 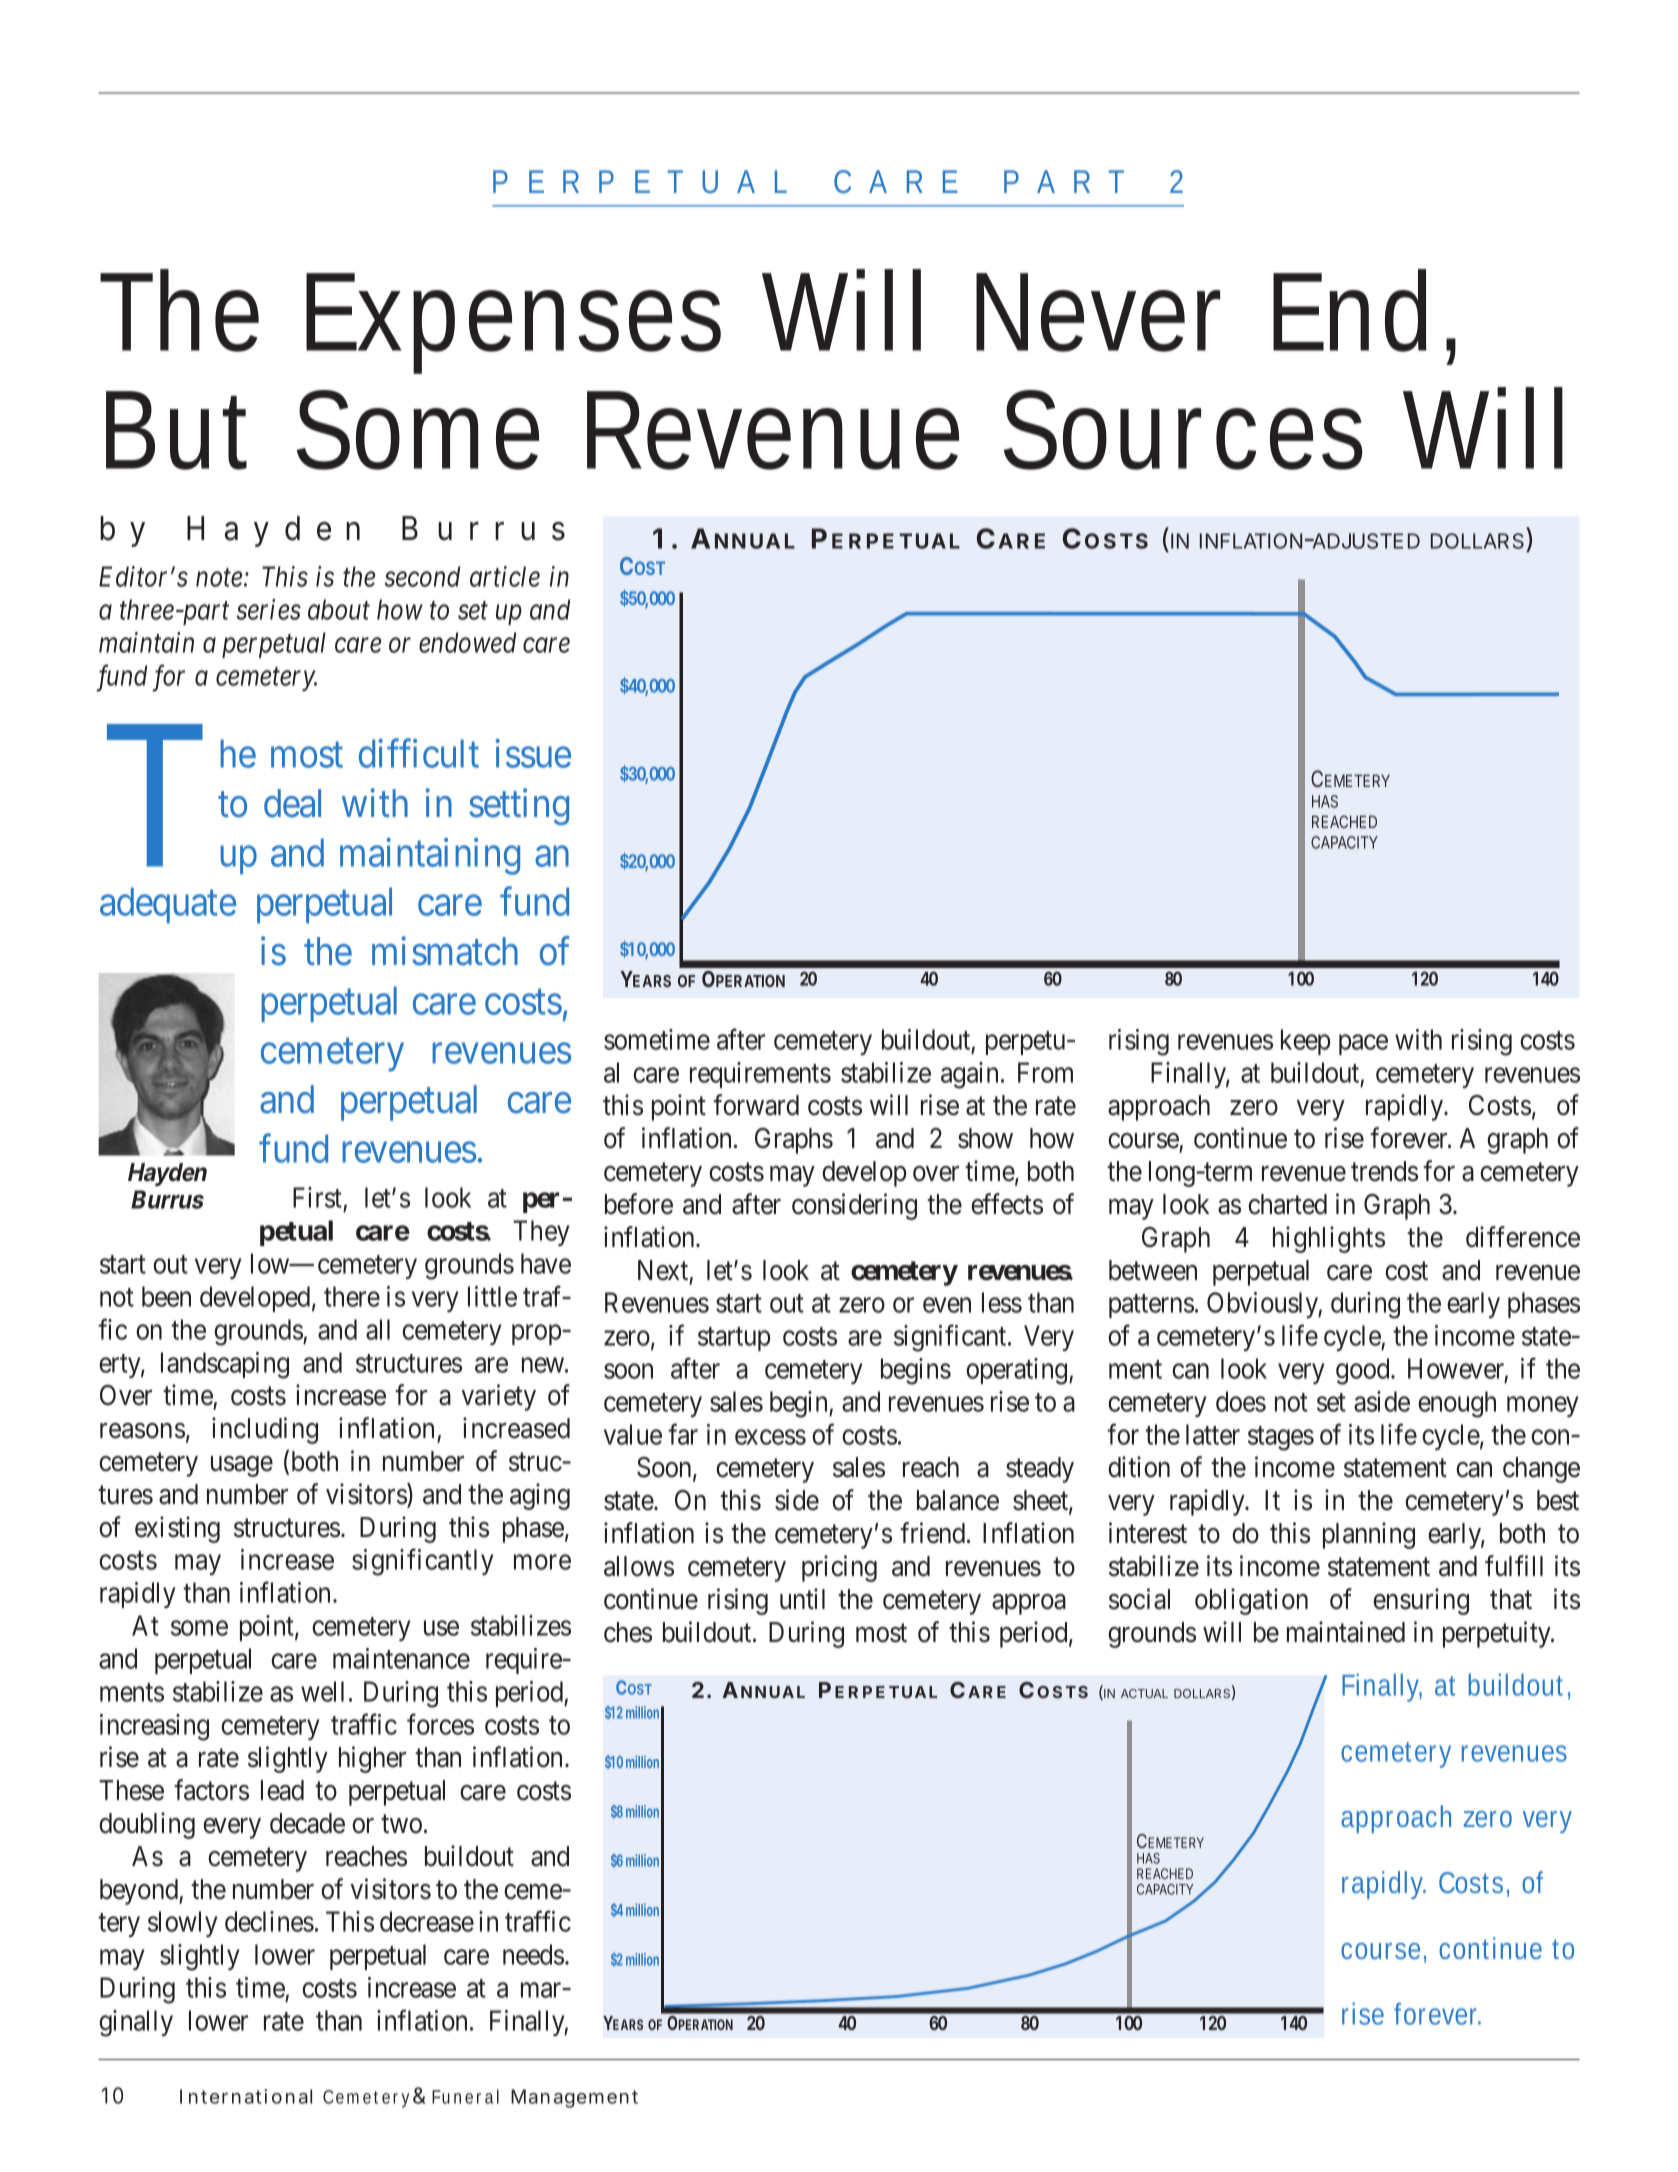 What do you see at coordinates (1363, 1045) in the screenshot?
I see `pace` at bounding box center [1363, 1045].
